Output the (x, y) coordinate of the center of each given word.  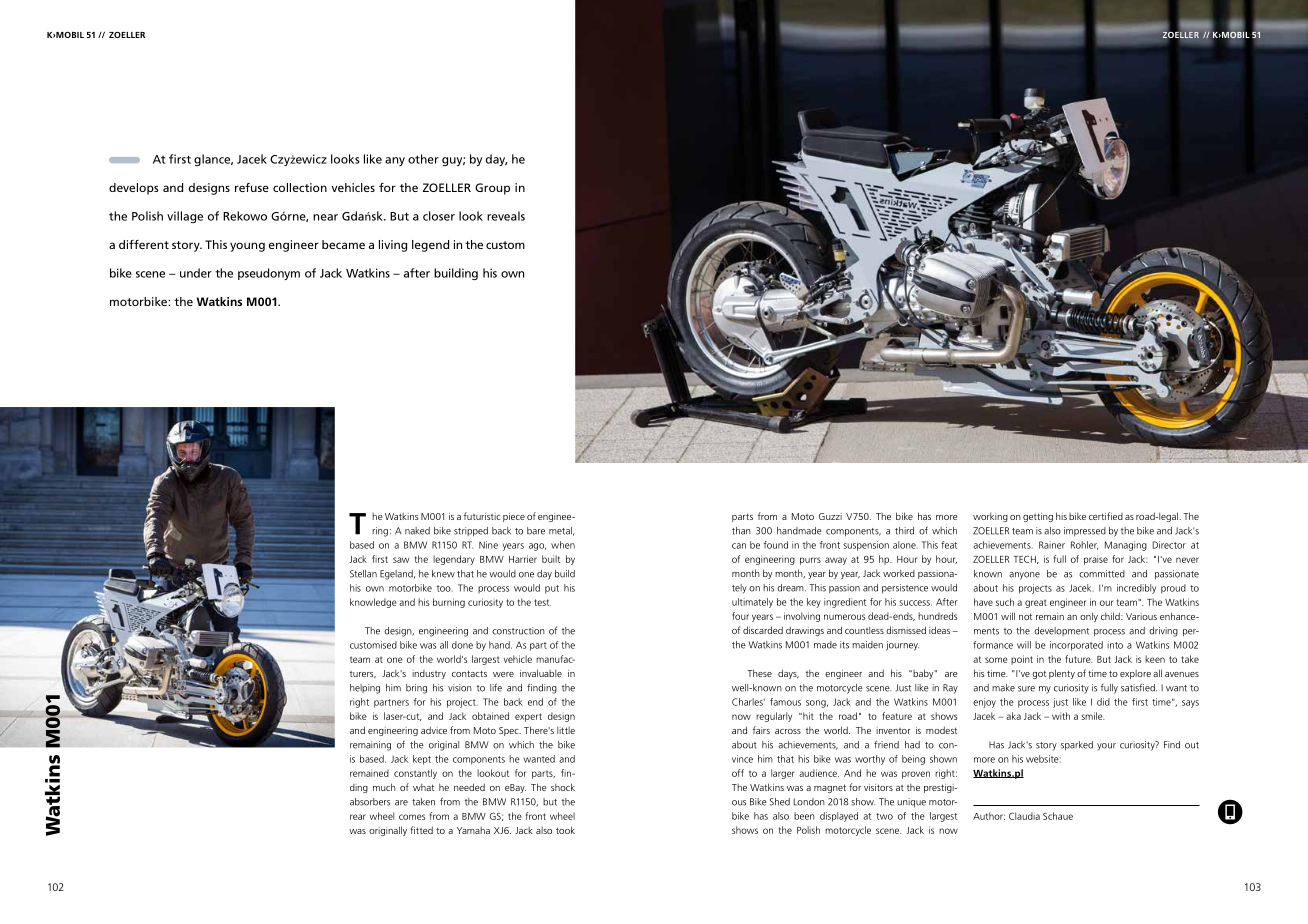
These (759, 673)
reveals (506, 216)
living (393, 246)
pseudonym (269, 274)
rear (358, 817)
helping (365, 689)
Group (492, 189)
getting (1038, 517)
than (741, 531)
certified (1106, 516)
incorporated (1076, 646)
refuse (252, 187)
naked (417, 531)
